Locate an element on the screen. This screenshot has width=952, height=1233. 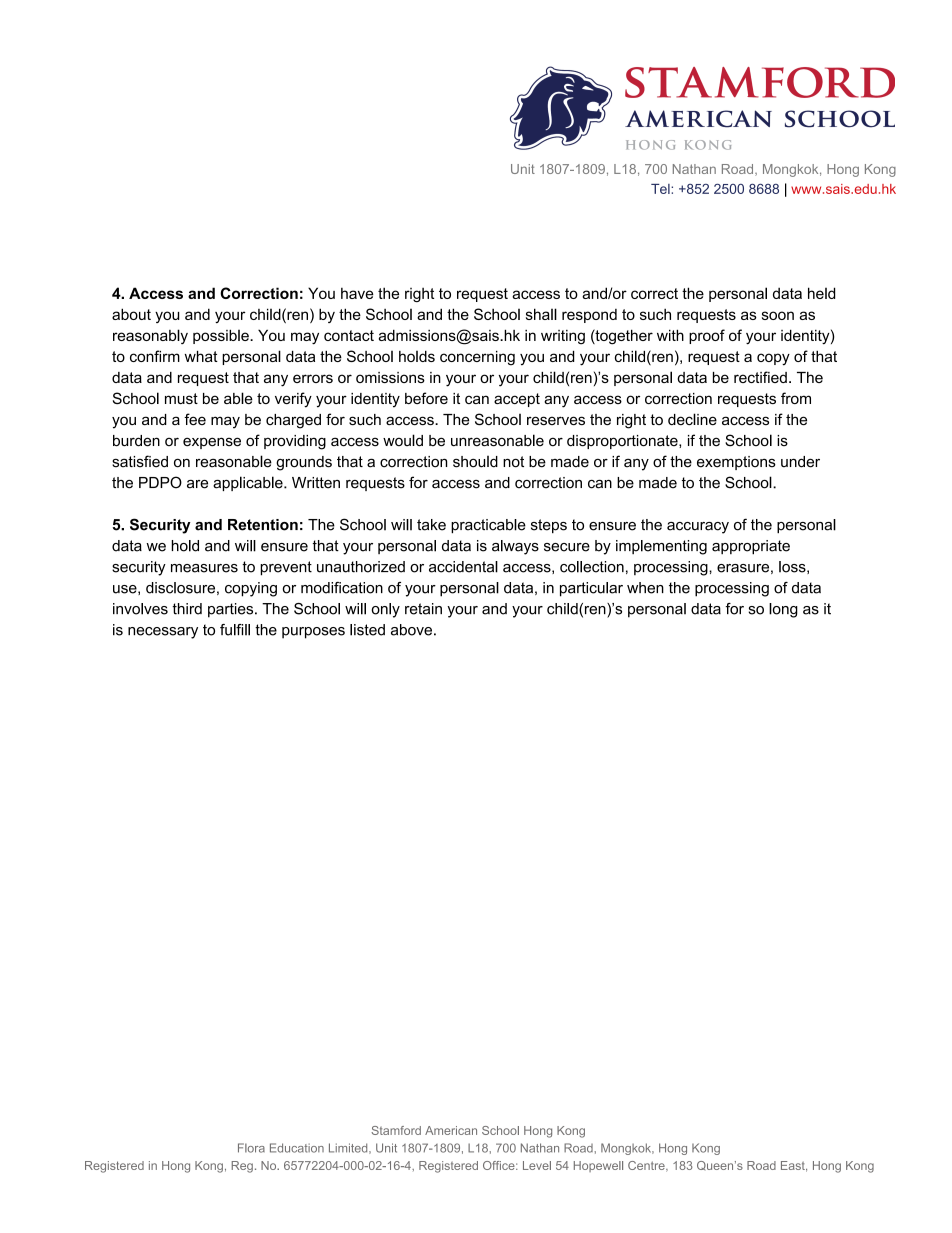
Centre is located at coordinates (647, 1166).
